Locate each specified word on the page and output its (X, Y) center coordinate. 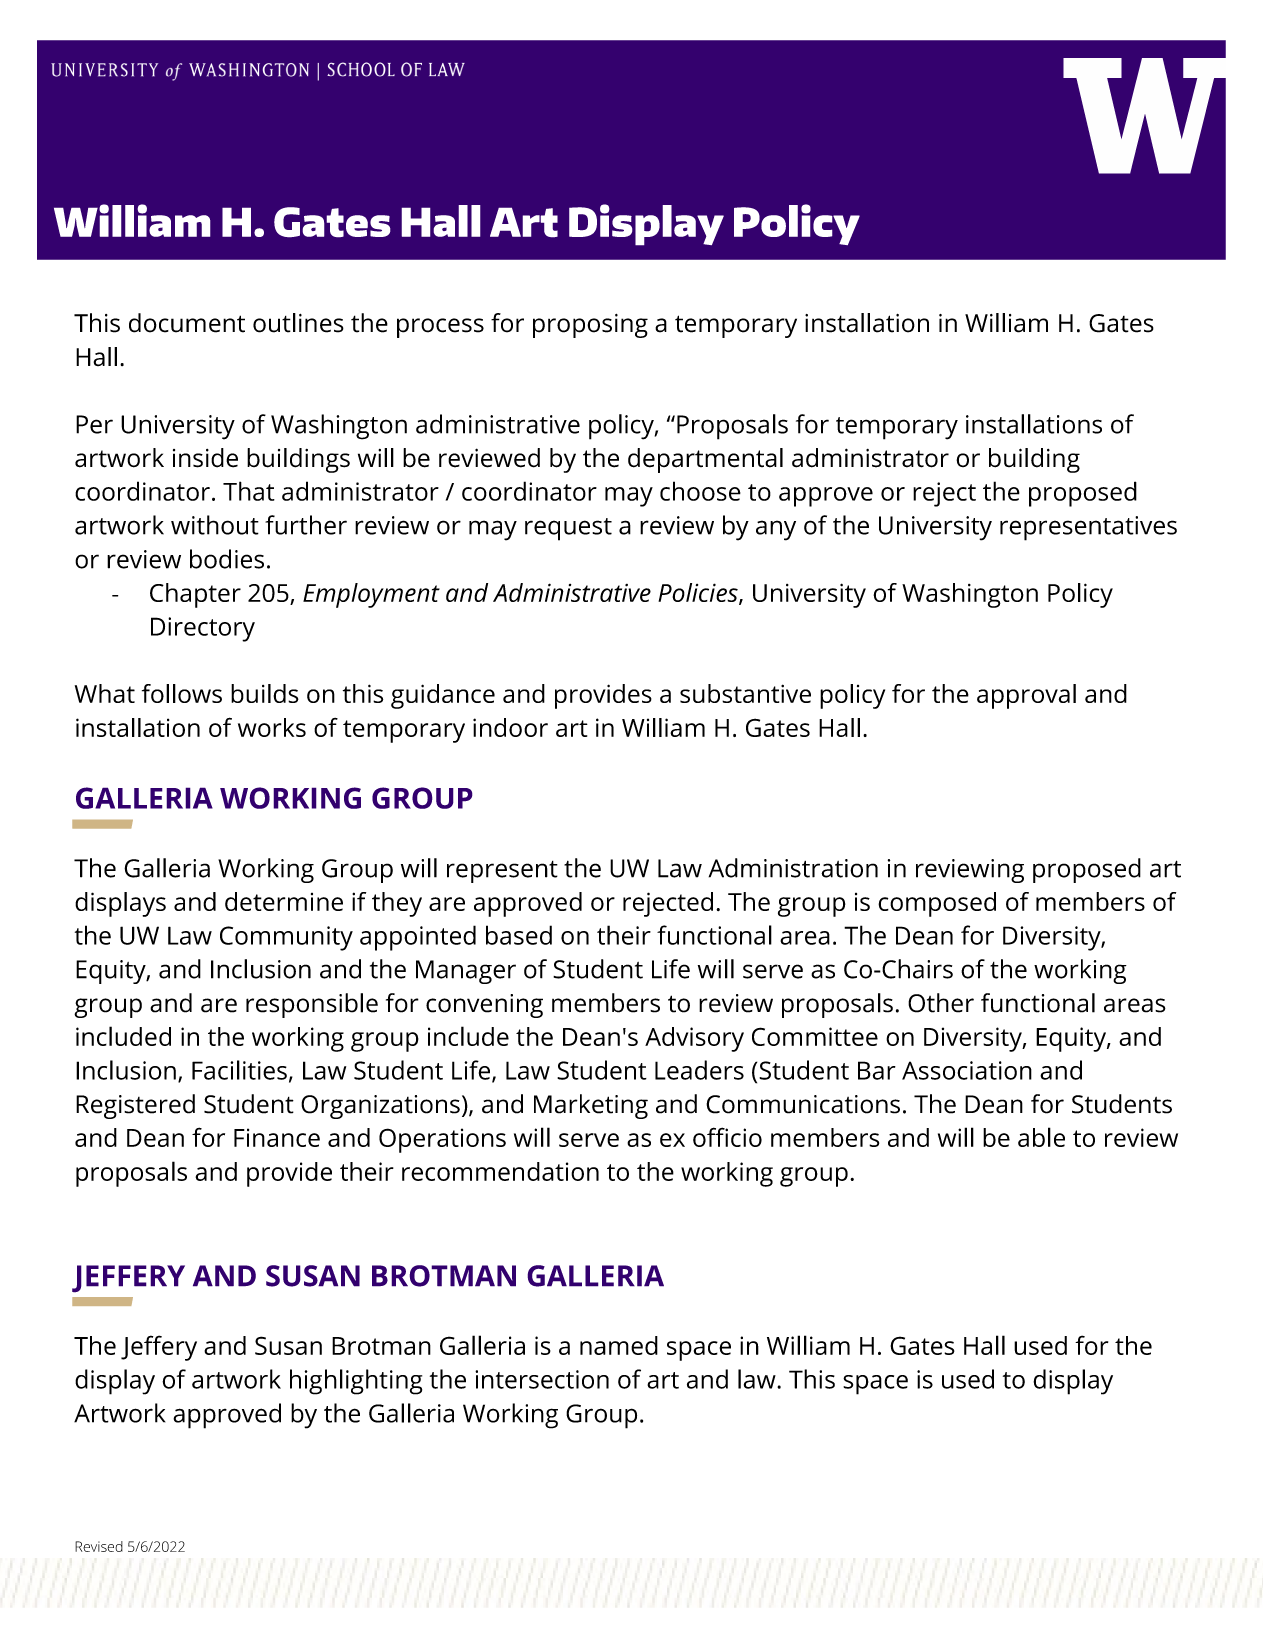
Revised (99, 1546)
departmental (705, 460)
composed (937, 904)
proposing (590, 326)
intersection (542, 1379)
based (519, 935)
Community (286, 938)
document (187, 323)
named (619, 1345)
